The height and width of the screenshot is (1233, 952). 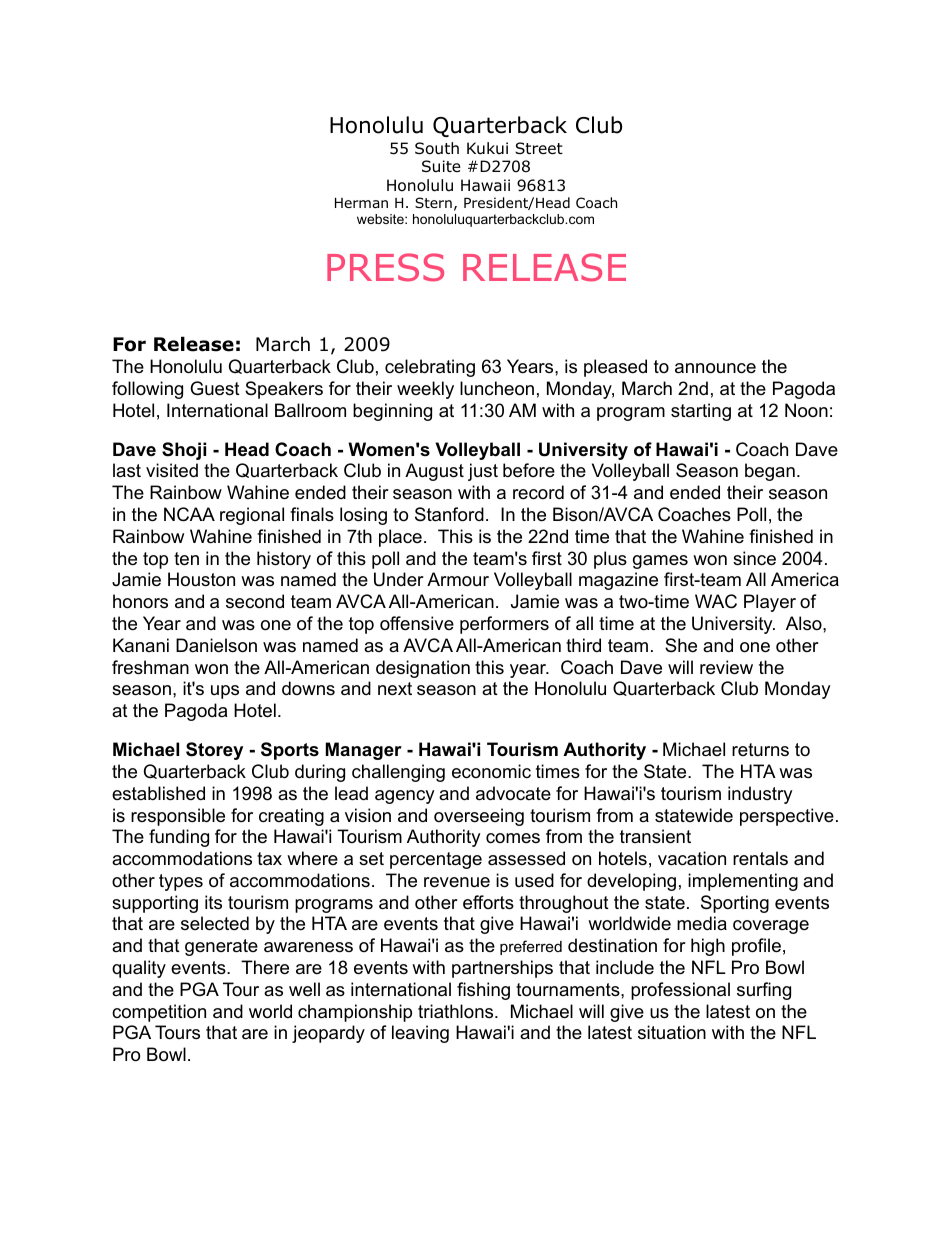 What do you see at coordinates (159, 1013) in the screenshot?
I see `competition` at bounding box center [159, 1013].
